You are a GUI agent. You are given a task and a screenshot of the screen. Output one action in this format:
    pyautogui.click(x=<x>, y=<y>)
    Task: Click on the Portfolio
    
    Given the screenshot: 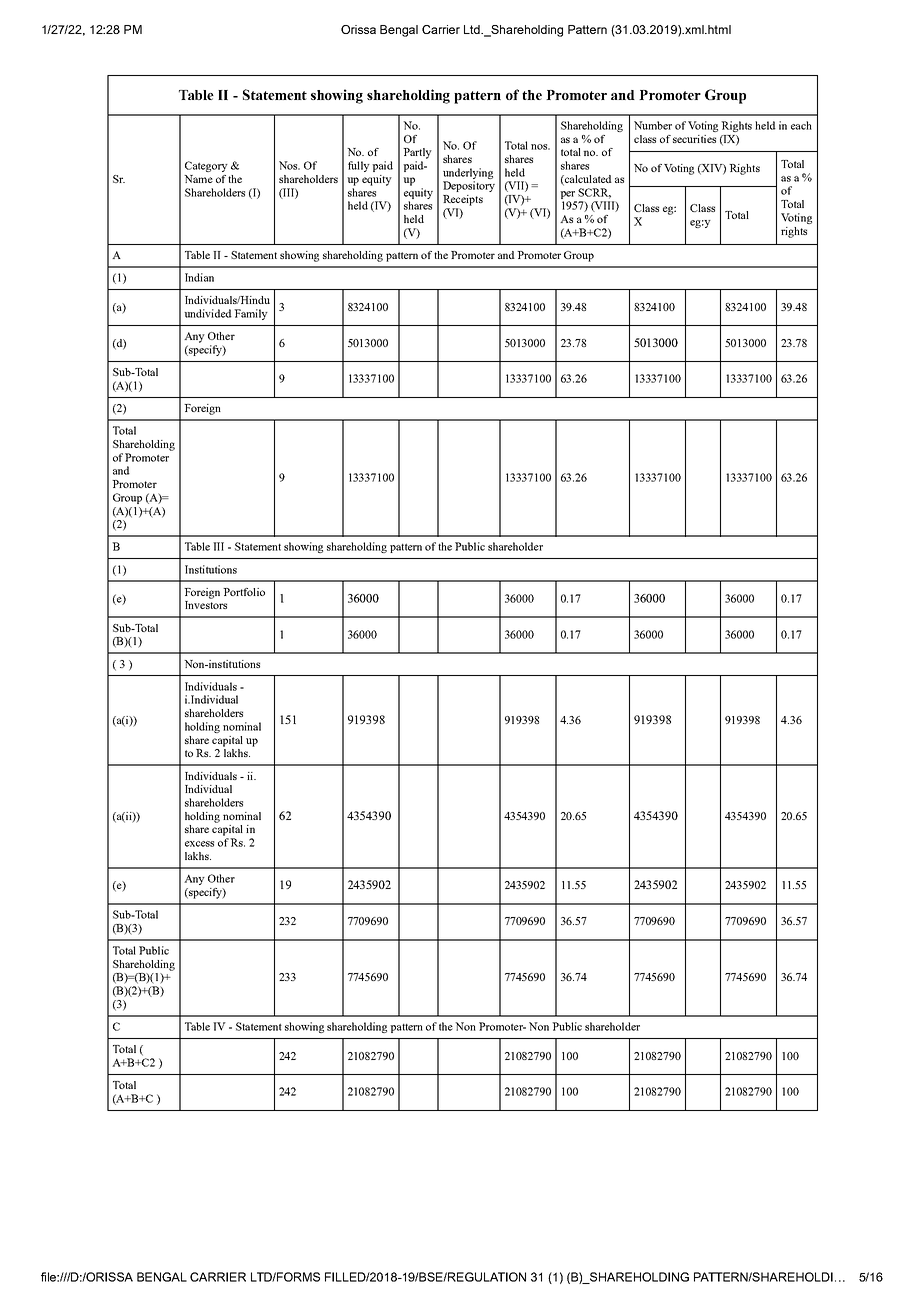 What is the action you would take?
    pyautogui.click(x=244, y=592)
